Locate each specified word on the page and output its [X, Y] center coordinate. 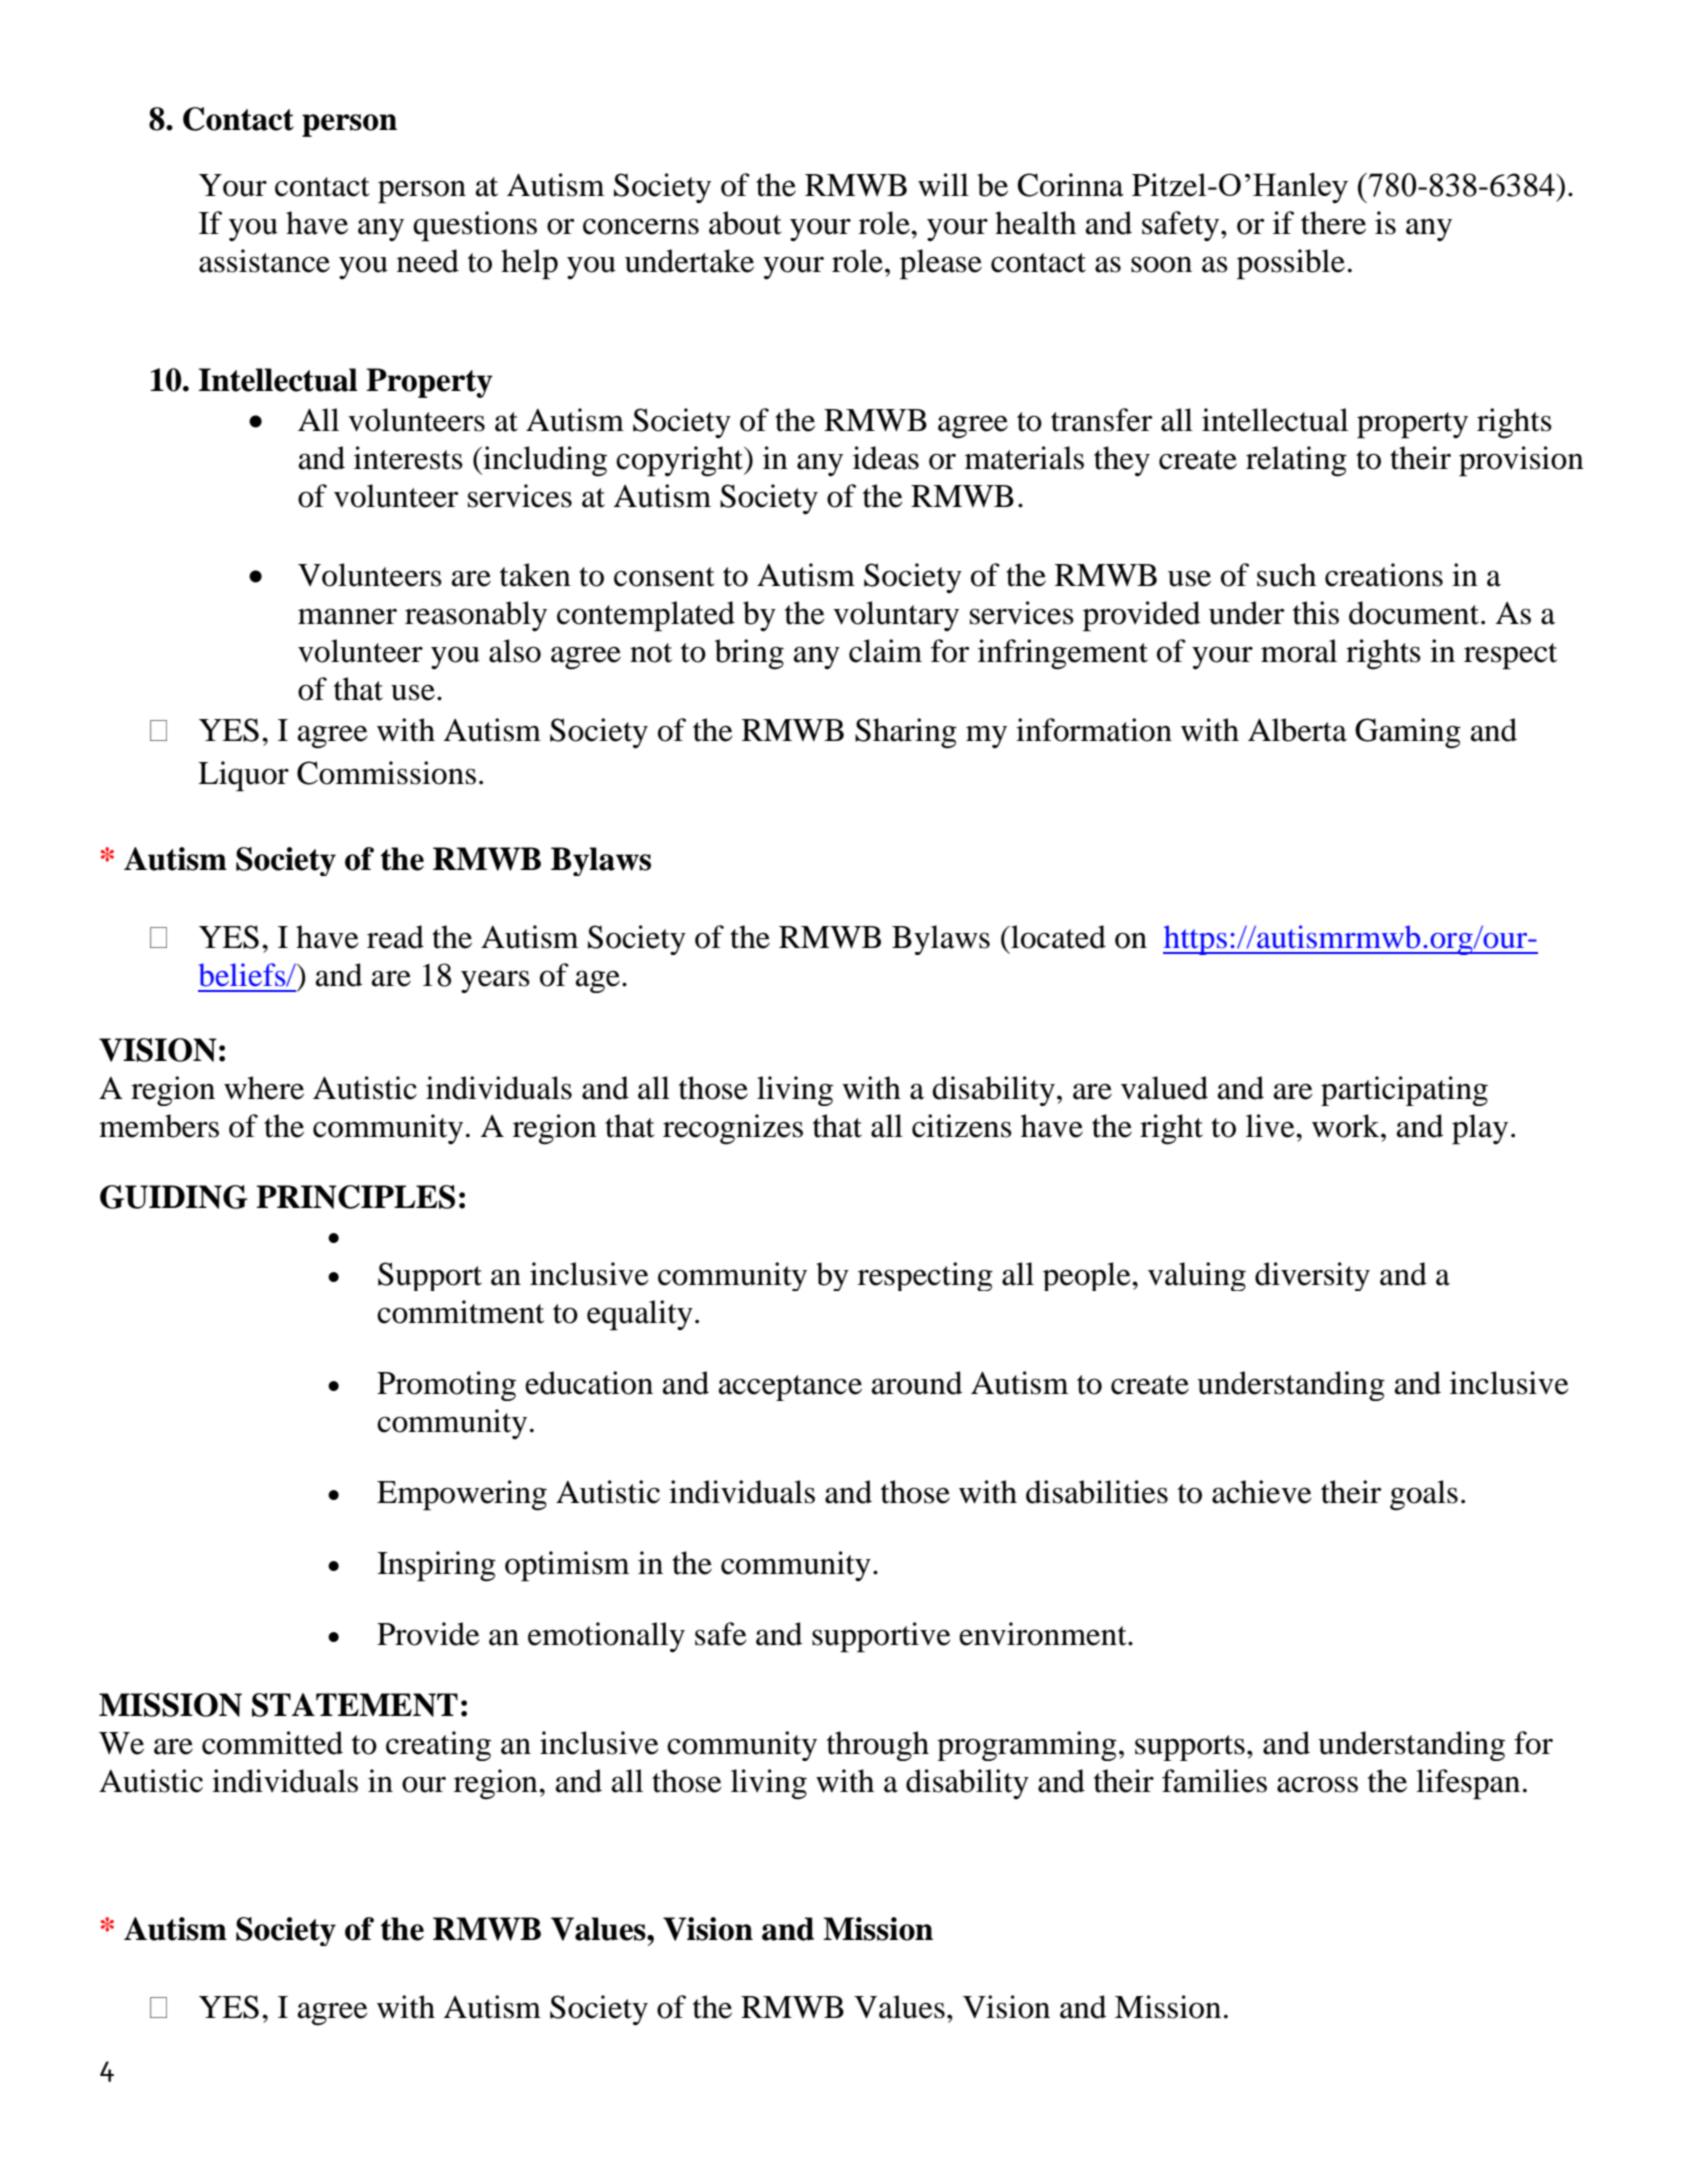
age [598, 981]
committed [272, 1743]
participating [1404, 1091]
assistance [264, 261]
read [395, 937]
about [745, 223]
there [1333, 223]
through [878, 1746]
